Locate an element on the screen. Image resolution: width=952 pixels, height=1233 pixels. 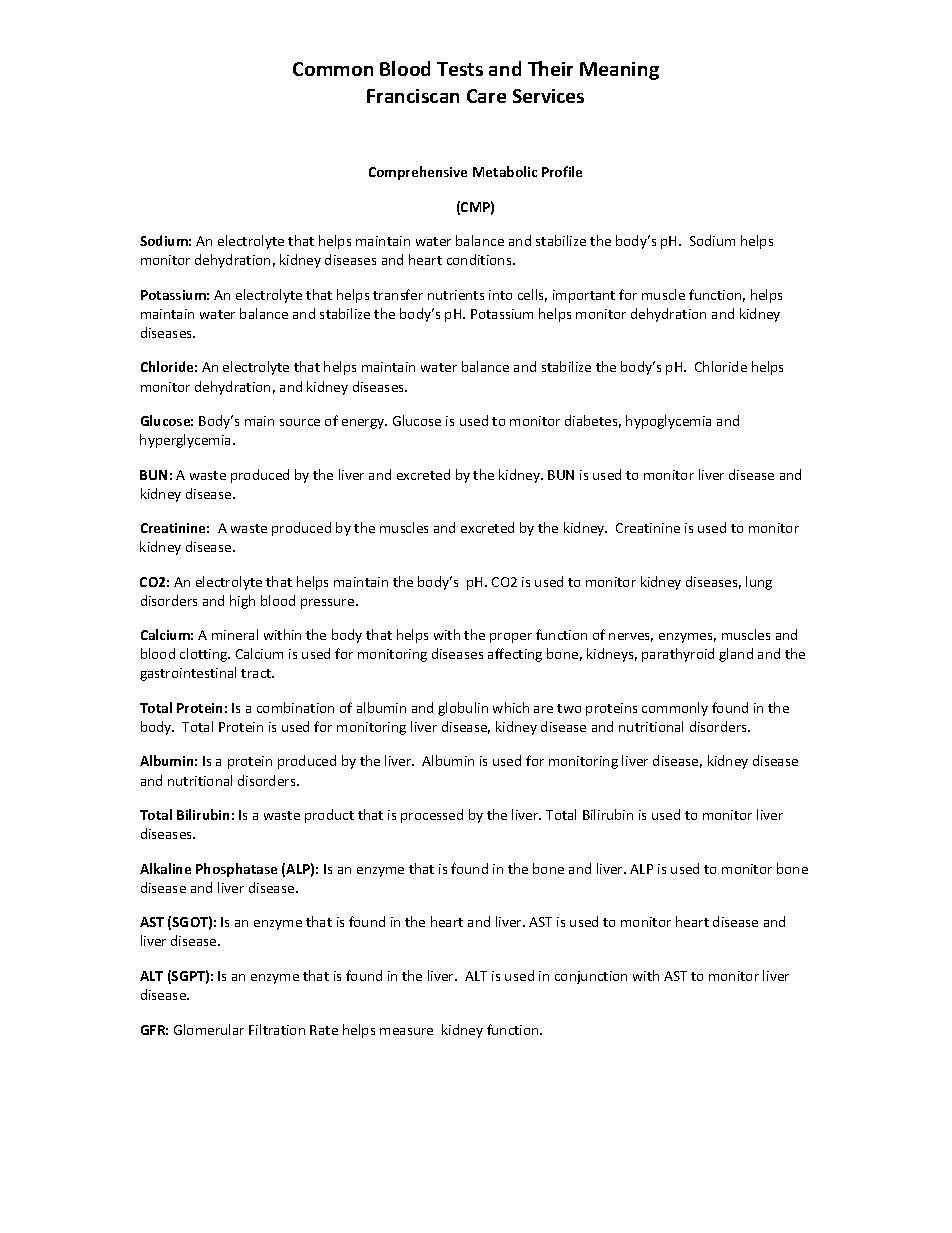
energy is located at coordinates (364, 424).
